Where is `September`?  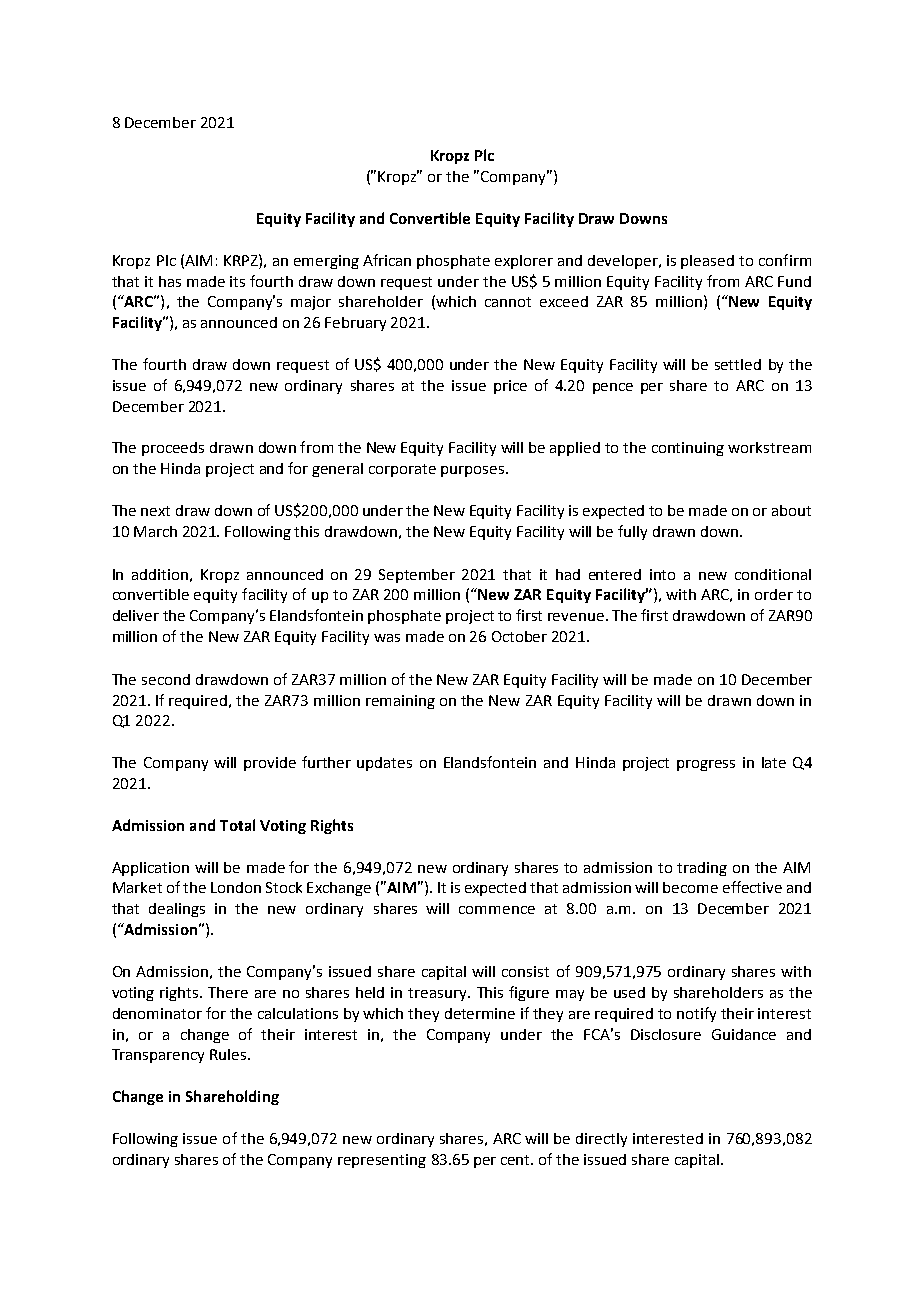
September is located at coordinates (417, 576).
